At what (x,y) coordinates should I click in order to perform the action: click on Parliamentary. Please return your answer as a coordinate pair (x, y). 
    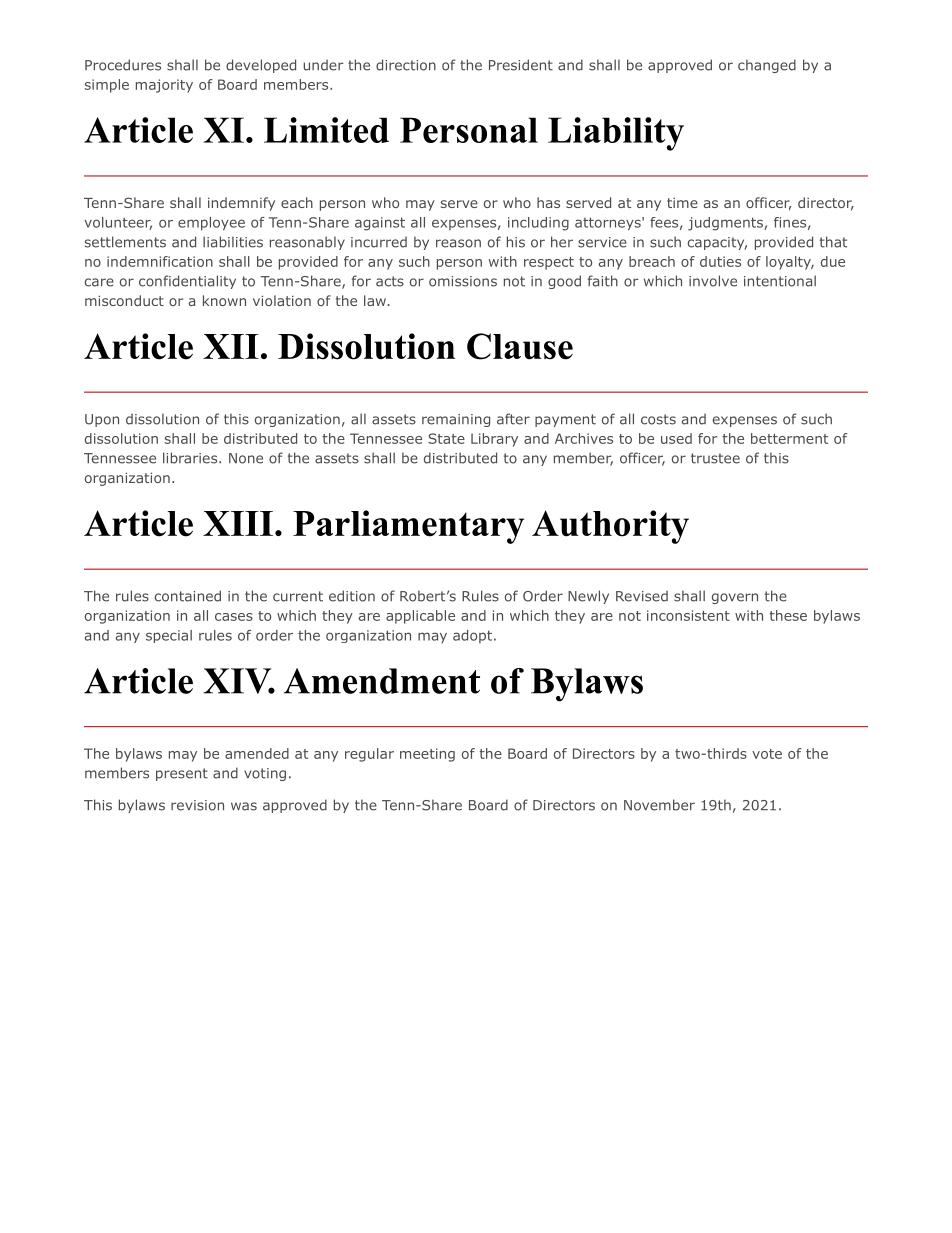
    Looking at the image, I should click on (408, 527).
